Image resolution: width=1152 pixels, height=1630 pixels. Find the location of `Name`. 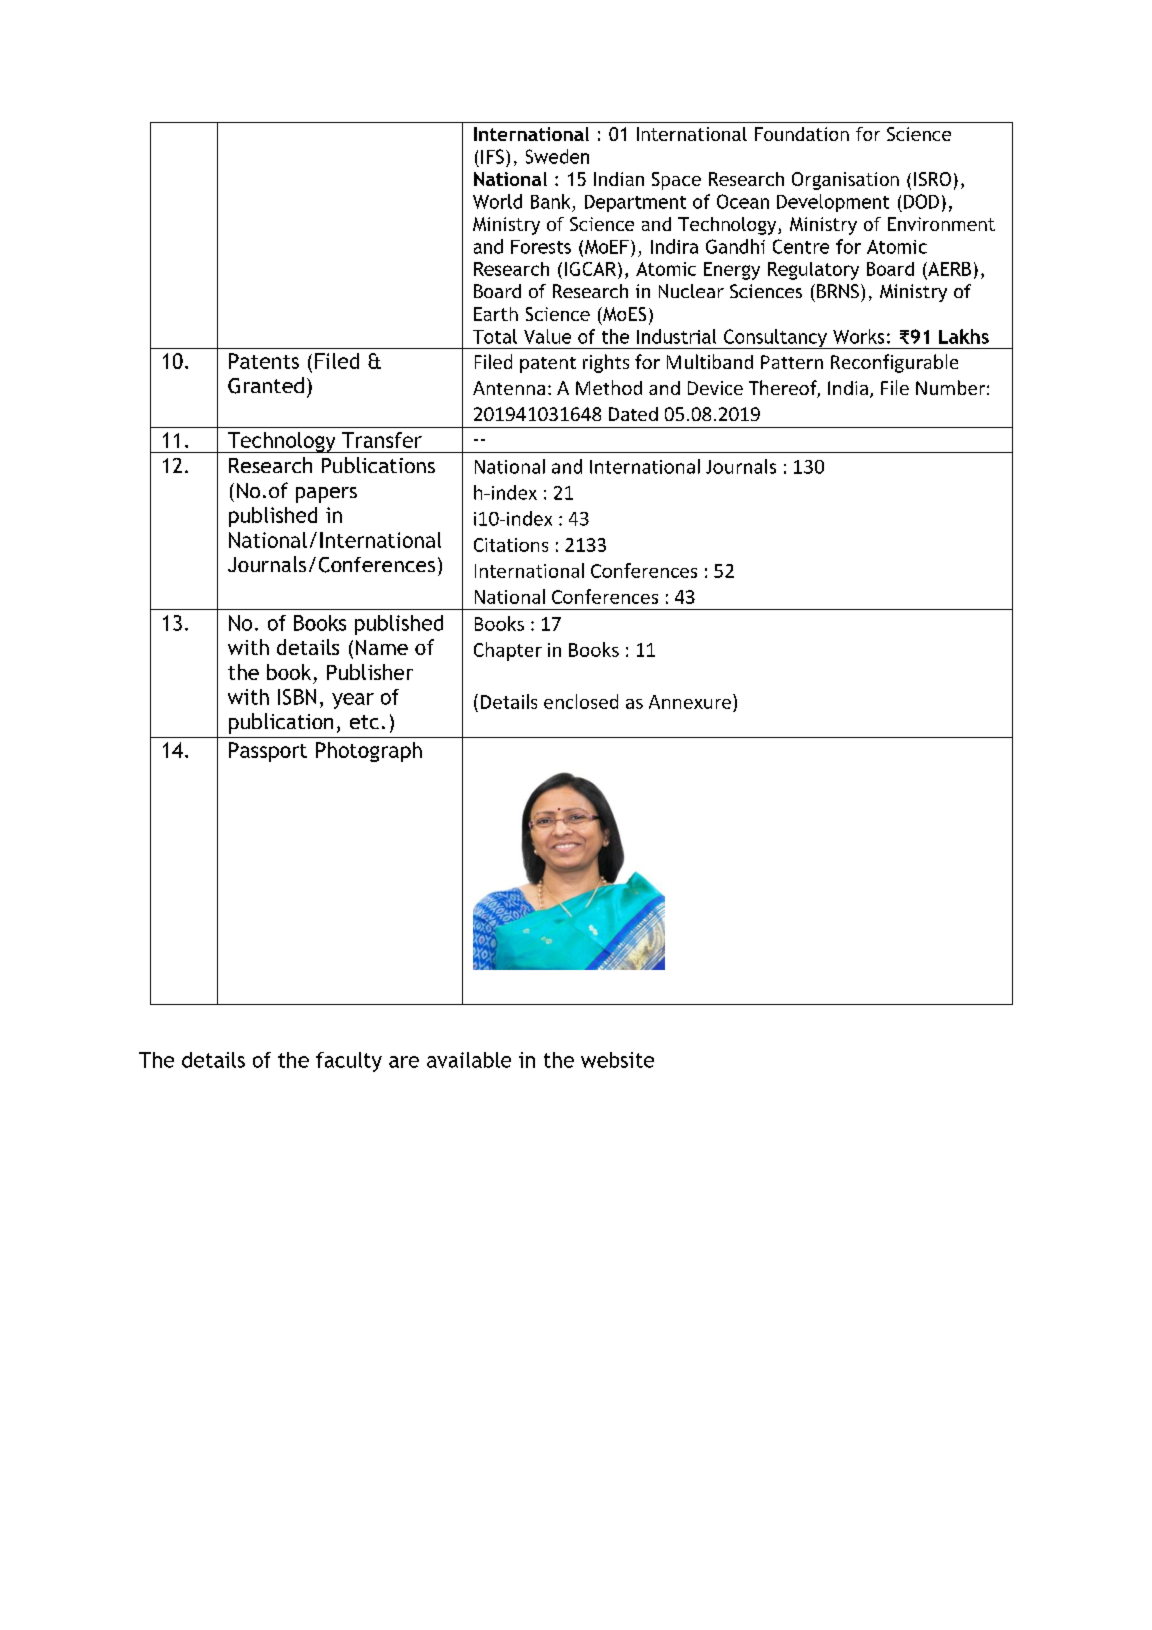

Name is located at coordinates (382, 647).
